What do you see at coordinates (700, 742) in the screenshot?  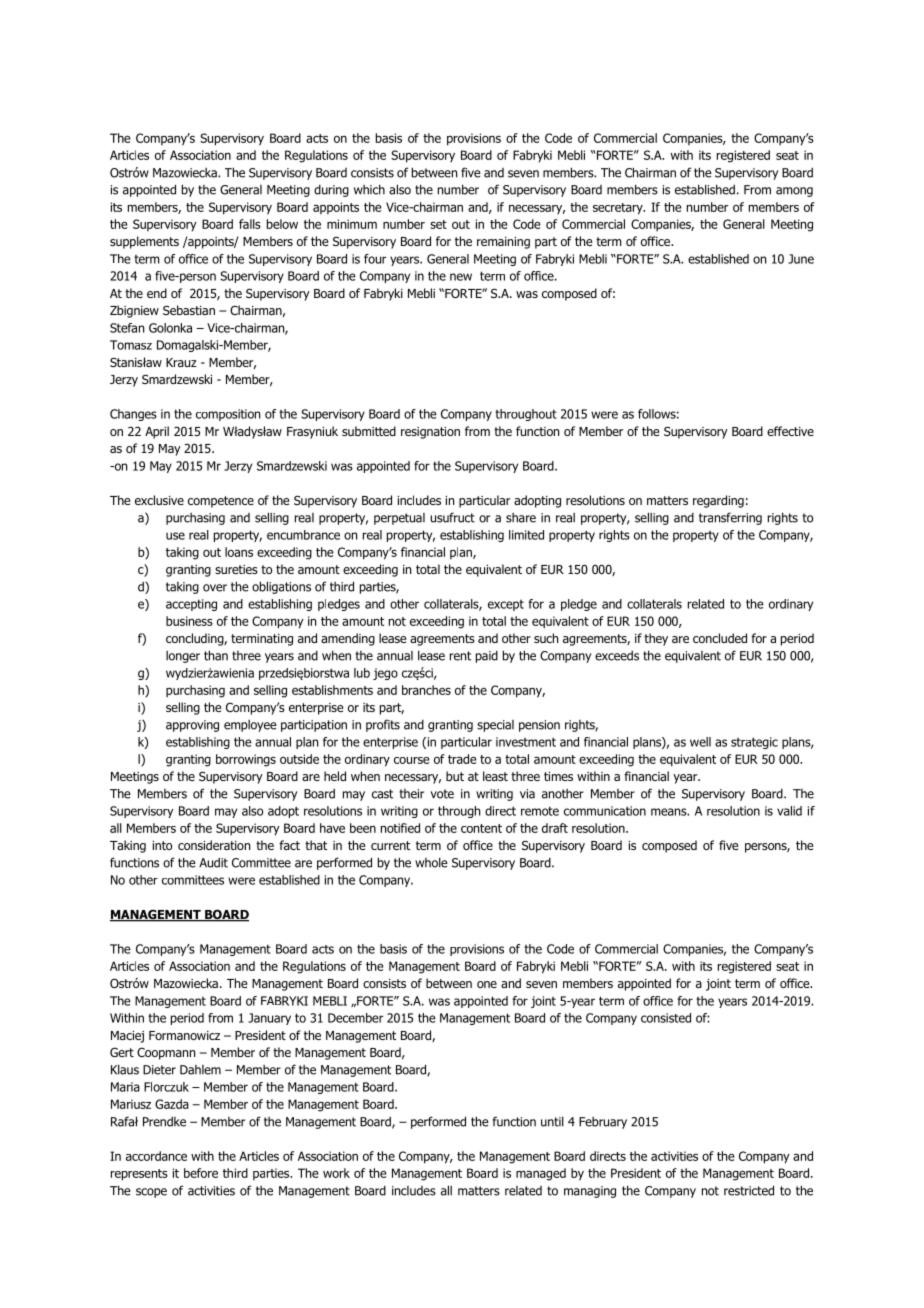 I see `well` at bounding box center [700, 742].
